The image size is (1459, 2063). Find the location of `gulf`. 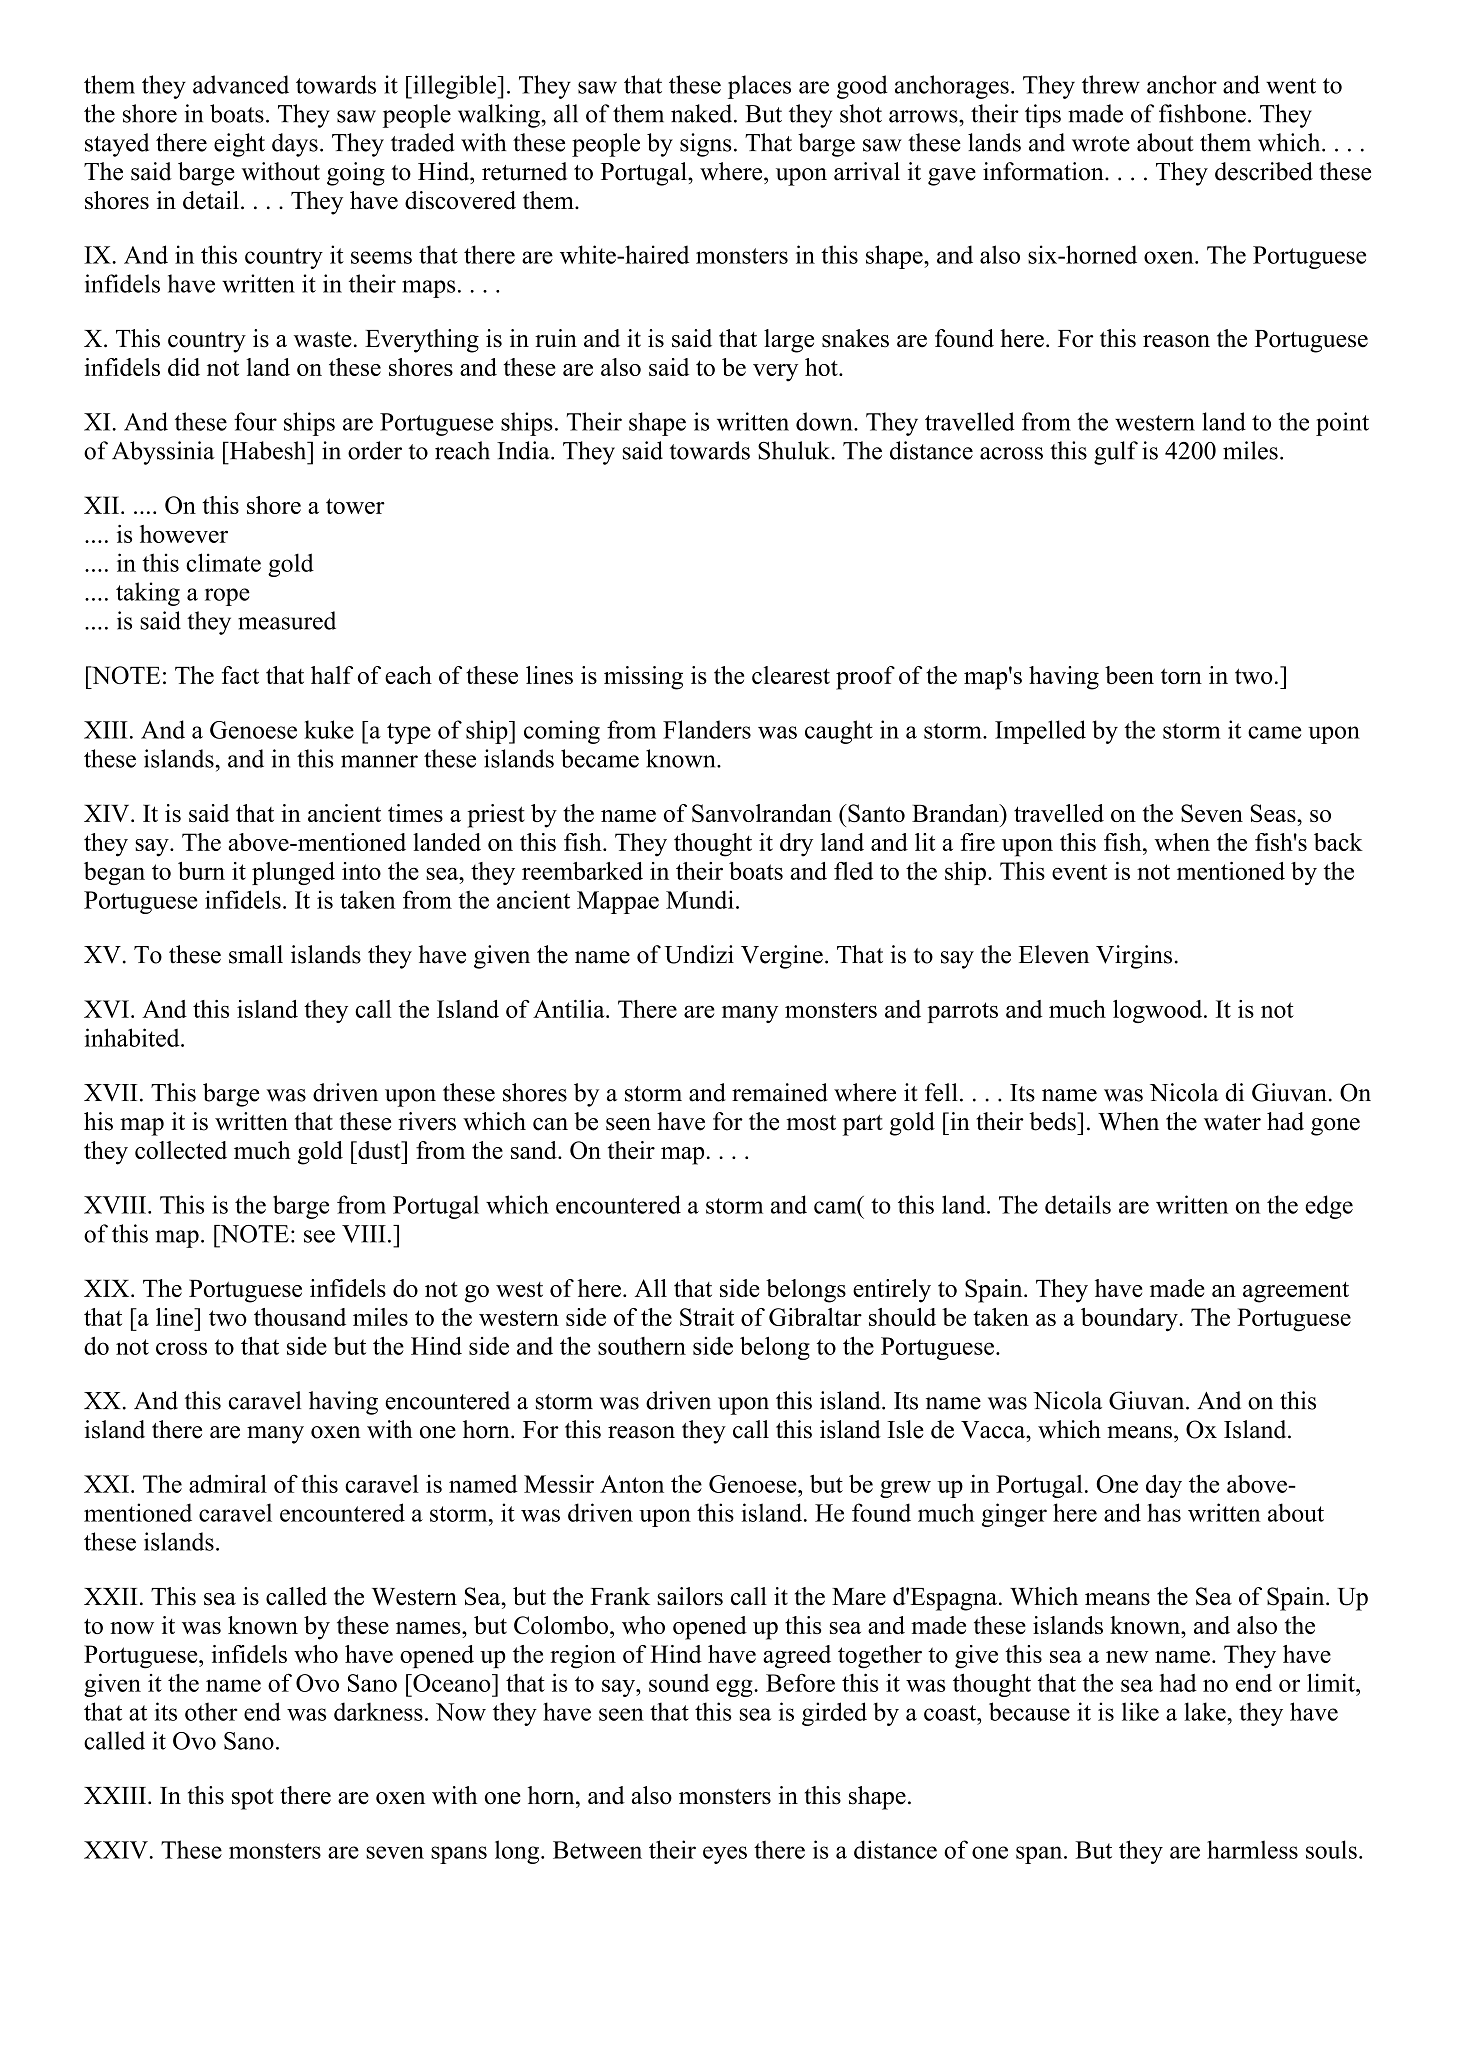

gulf is located at coordinates (1116, 453).
